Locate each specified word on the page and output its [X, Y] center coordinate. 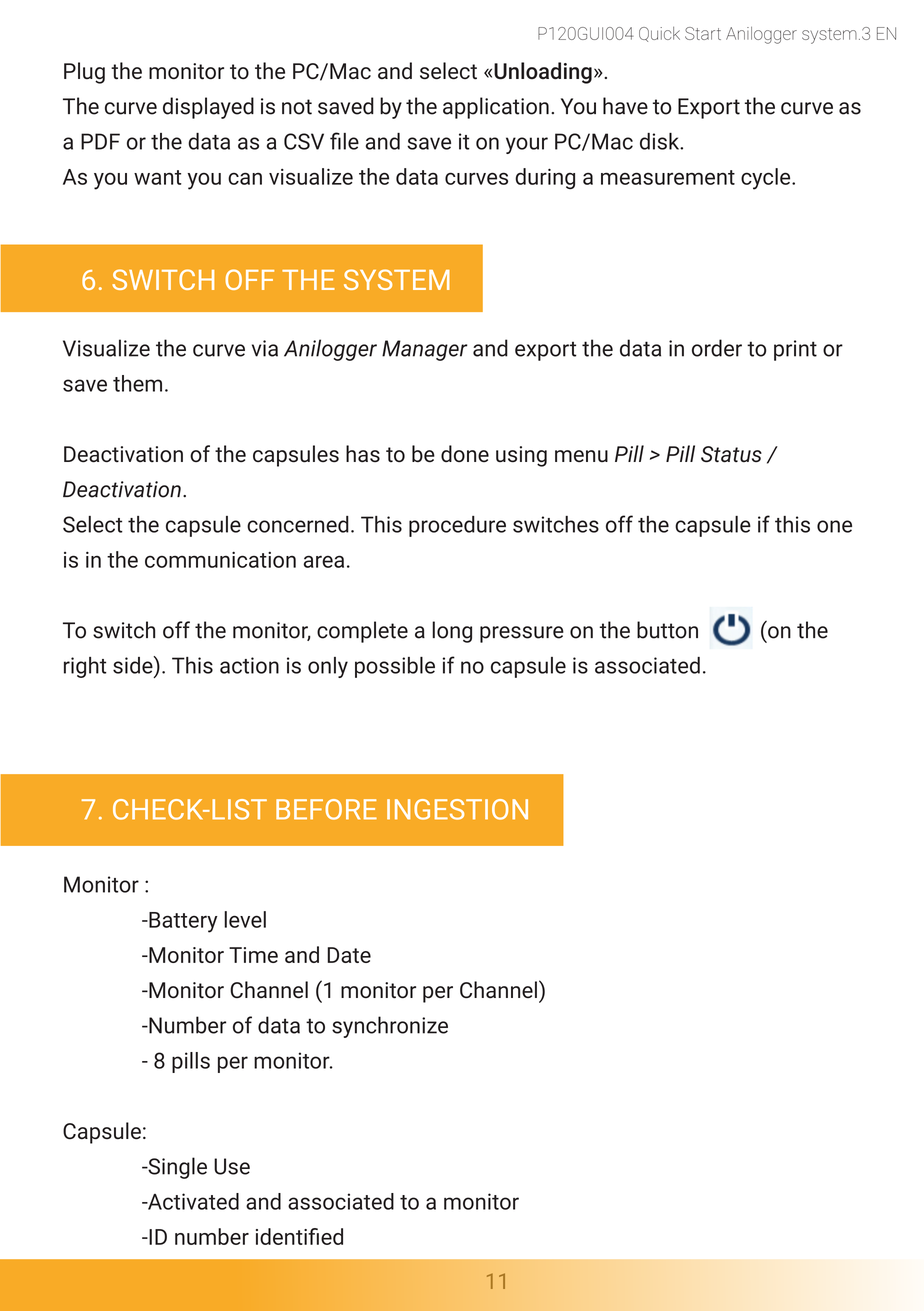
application [496, 108]
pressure [522, 634]
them [137, 383]
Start [703, 33]
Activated [192, 1201]
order [717, 348]
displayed [208, 108]
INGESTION [457, 809]
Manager [425, 350]
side [134, 665]
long [452, 632]
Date [349, 955]
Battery [182, 922]
